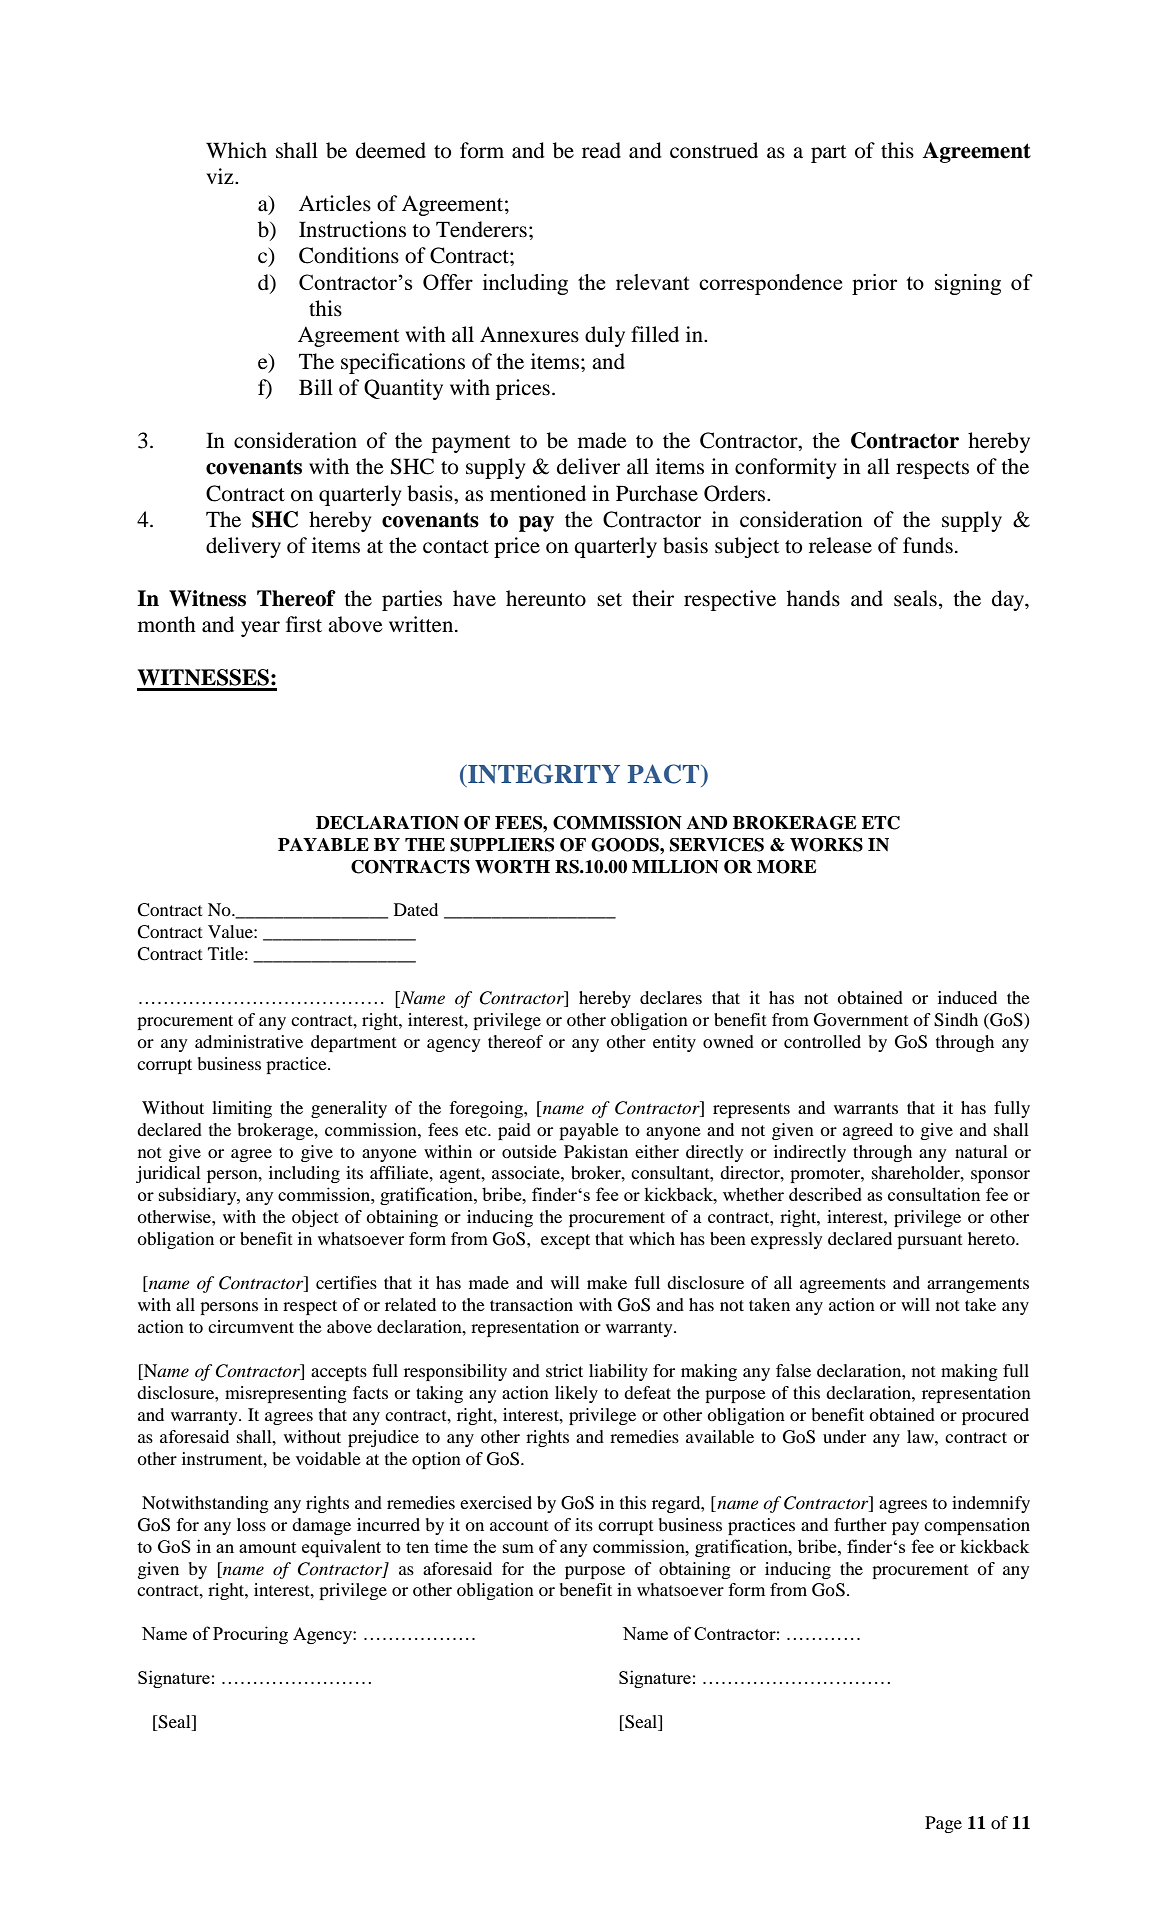 The image size is (1168, 1924). I want to click on sum, so click(518, 1548).
